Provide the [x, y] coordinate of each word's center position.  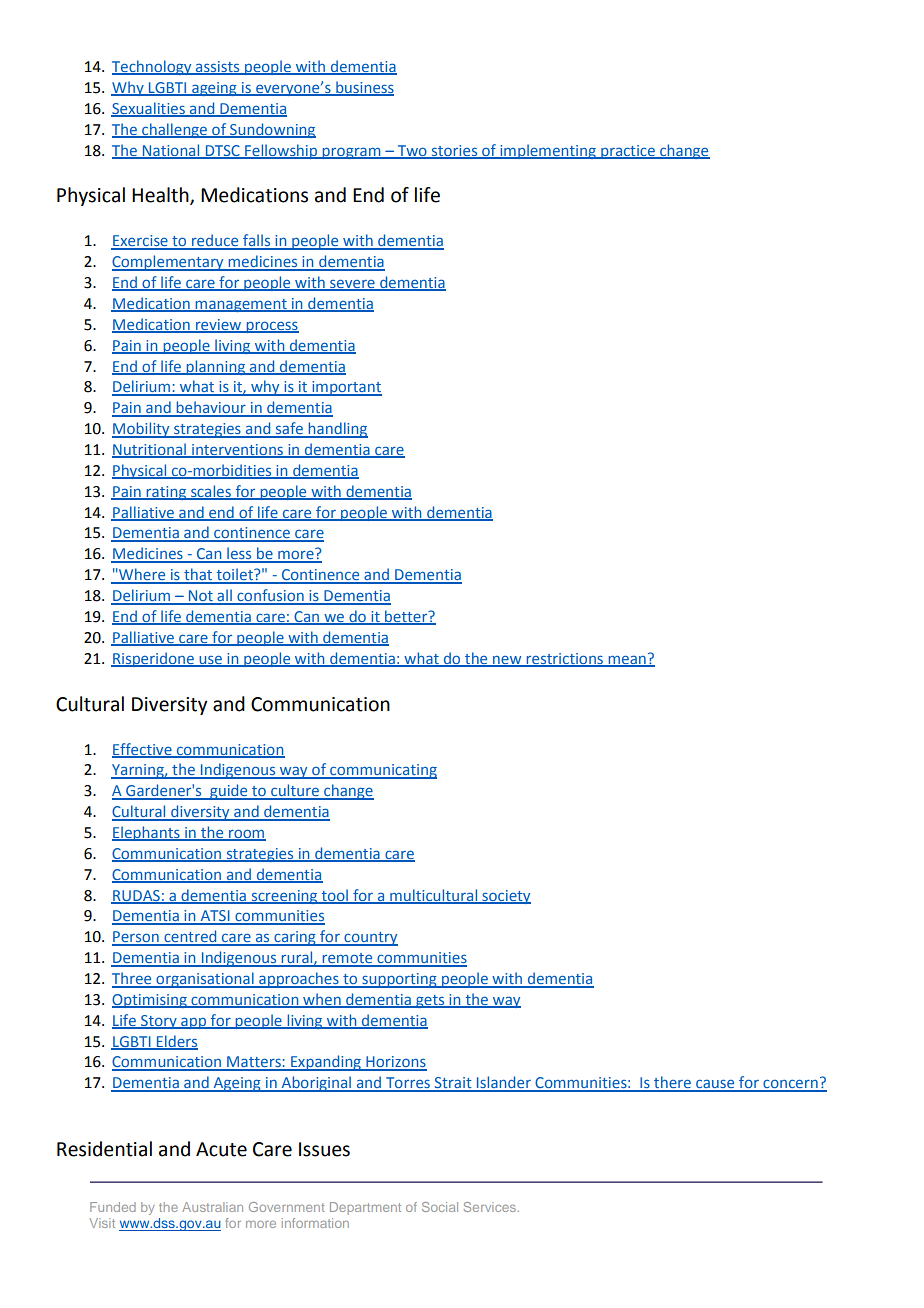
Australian [212, 1207]
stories [454, 151]
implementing [548, 151]
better [406, 617]
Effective [143, 750]
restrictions [564, 659]
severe [352, 285]
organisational [205, 980]
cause [715, 1085]
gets [430, 1001]
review [219, 325]
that [198, 575]
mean [627, 660]
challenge [174, 130]
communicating [382, 771]
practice [628, 152]
